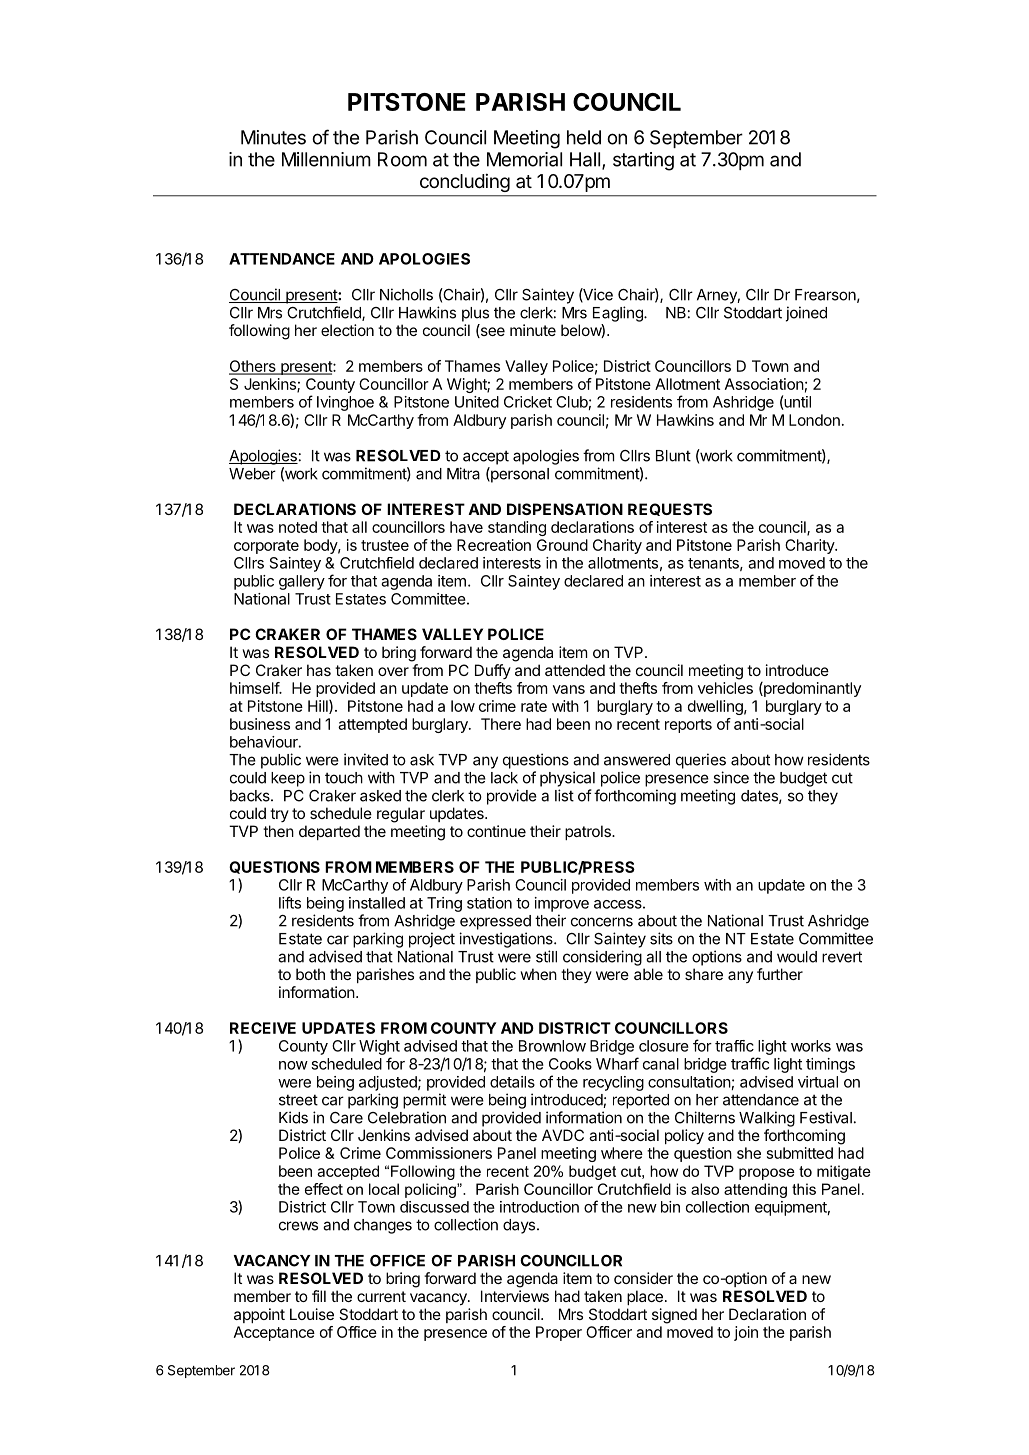  Describe the element at coordinates (780, 974) in the screenshot. I see `further` at that location.
